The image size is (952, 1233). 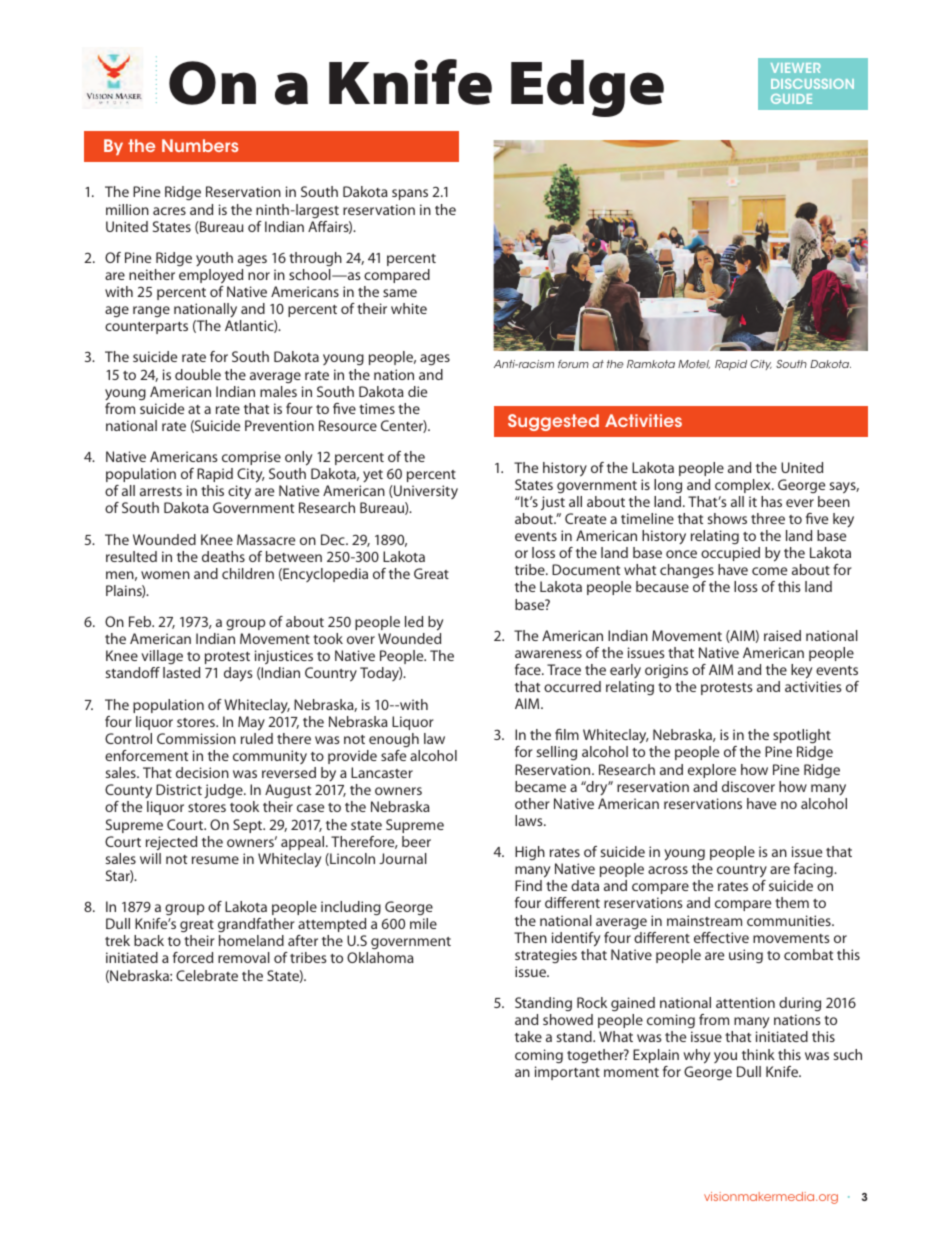 What do you see at coordinates (791, 99) in the page?
I see `GUIDE` at bounding box center [791, 99].
